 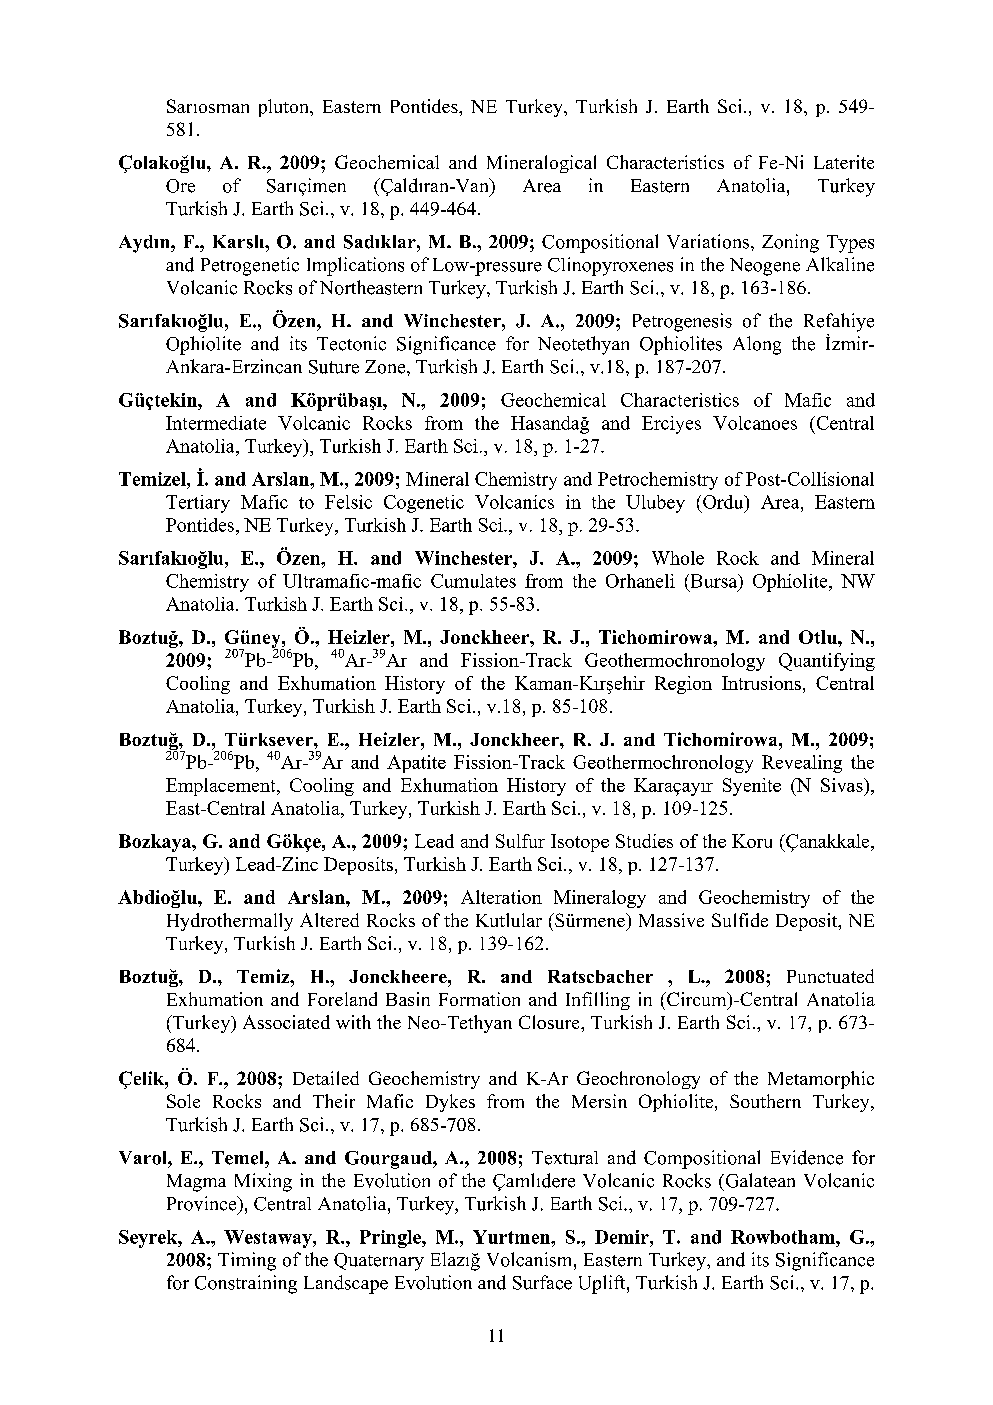 I want to click on Intermediate, so click(x=216, y=423).
